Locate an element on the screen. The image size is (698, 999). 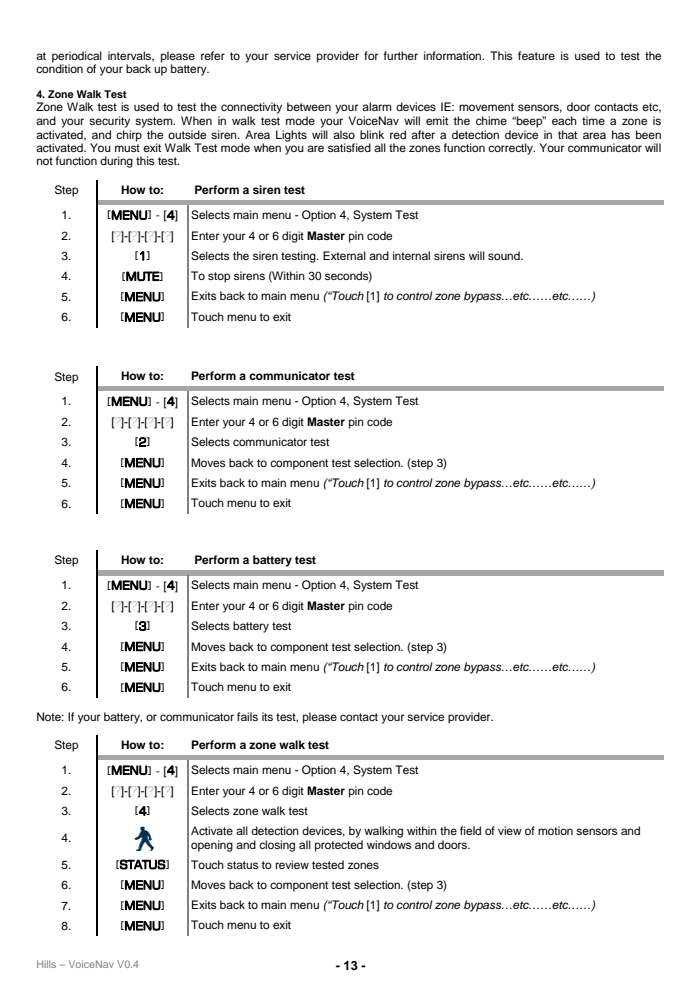
fails is located at coordinates (247, 716).
